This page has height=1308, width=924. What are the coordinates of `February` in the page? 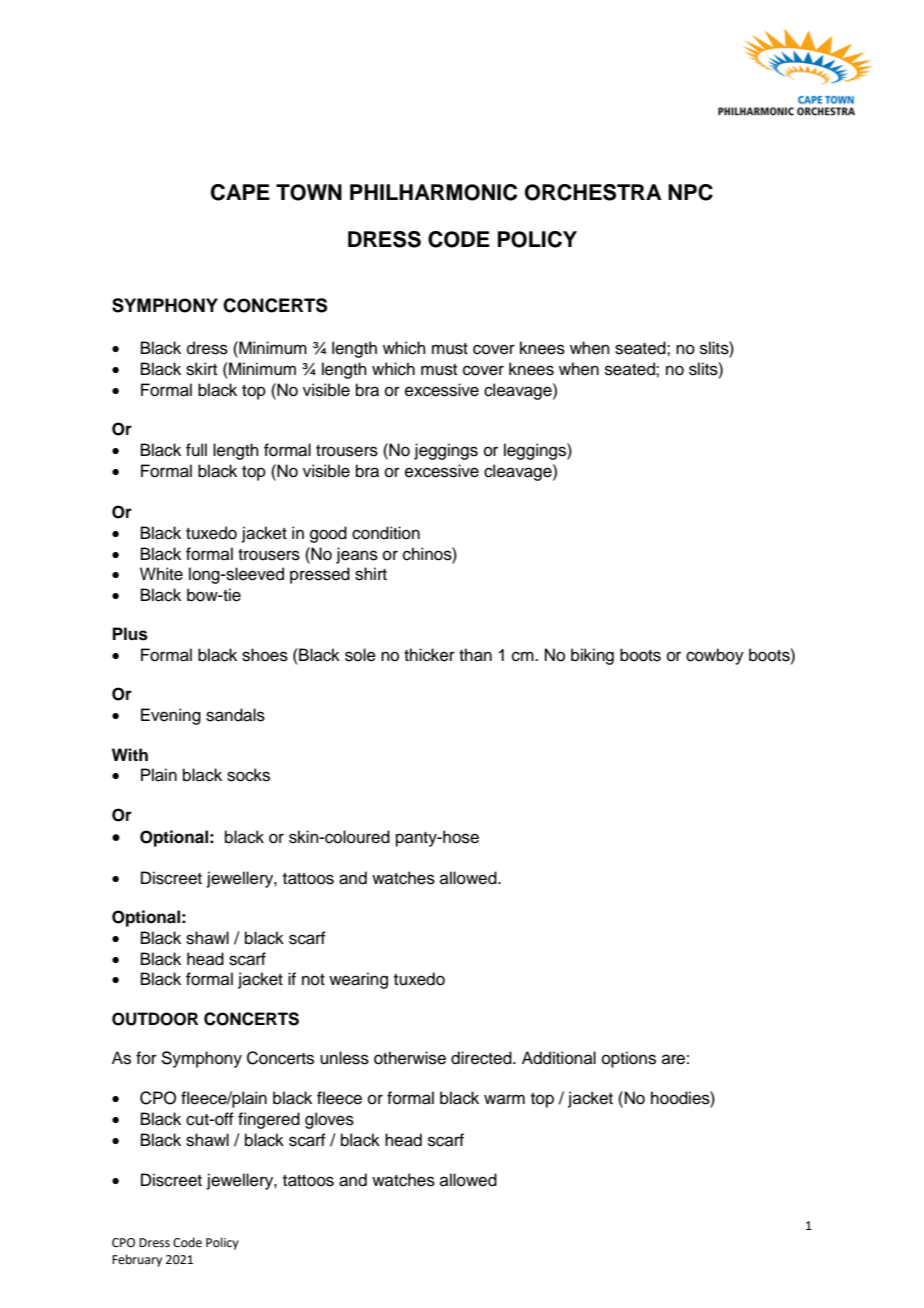 It's located at (137, 1260).
